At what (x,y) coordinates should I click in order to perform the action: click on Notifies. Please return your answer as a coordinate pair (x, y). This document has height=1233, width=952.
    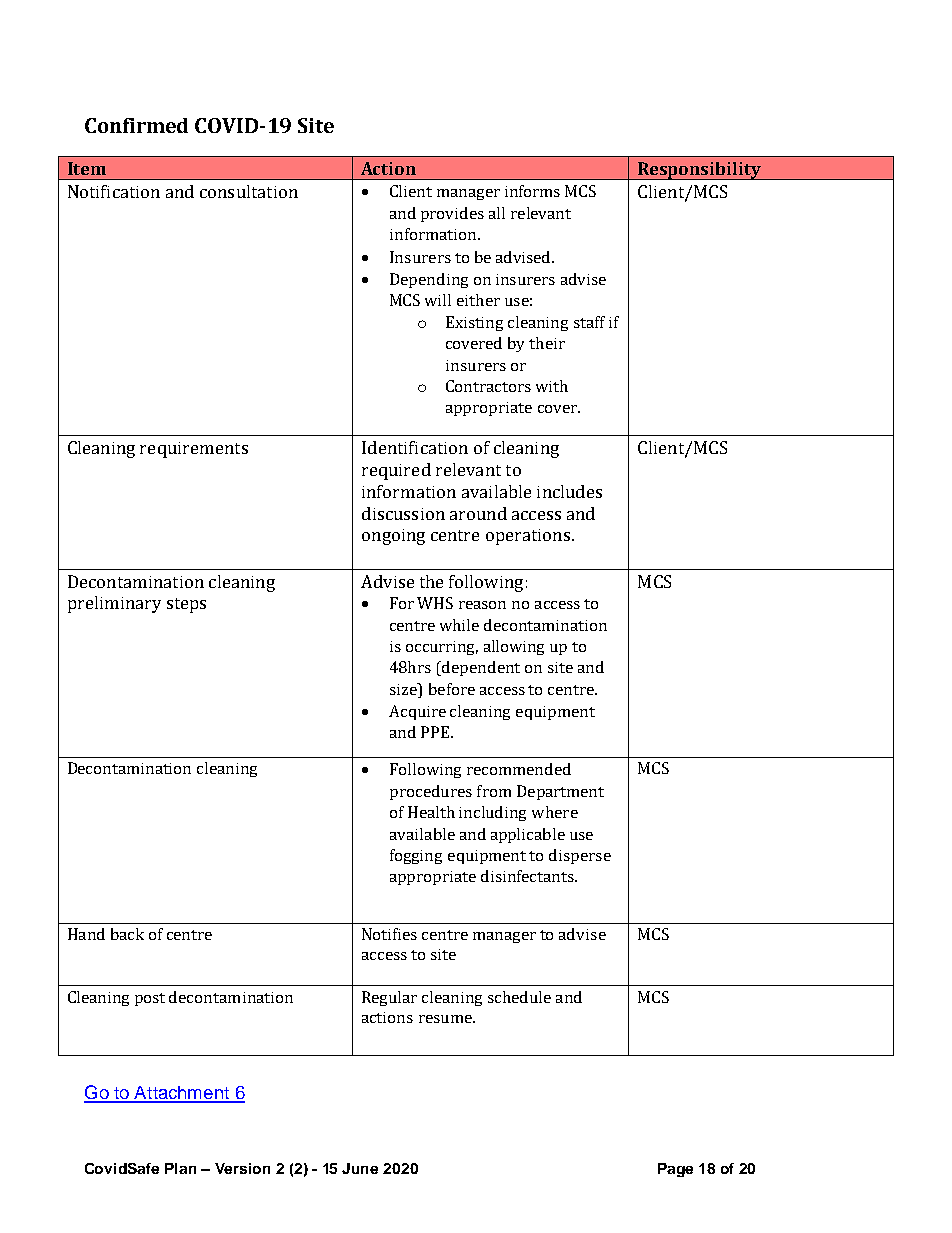
    Looking at the image, I should click on (389, 934).
